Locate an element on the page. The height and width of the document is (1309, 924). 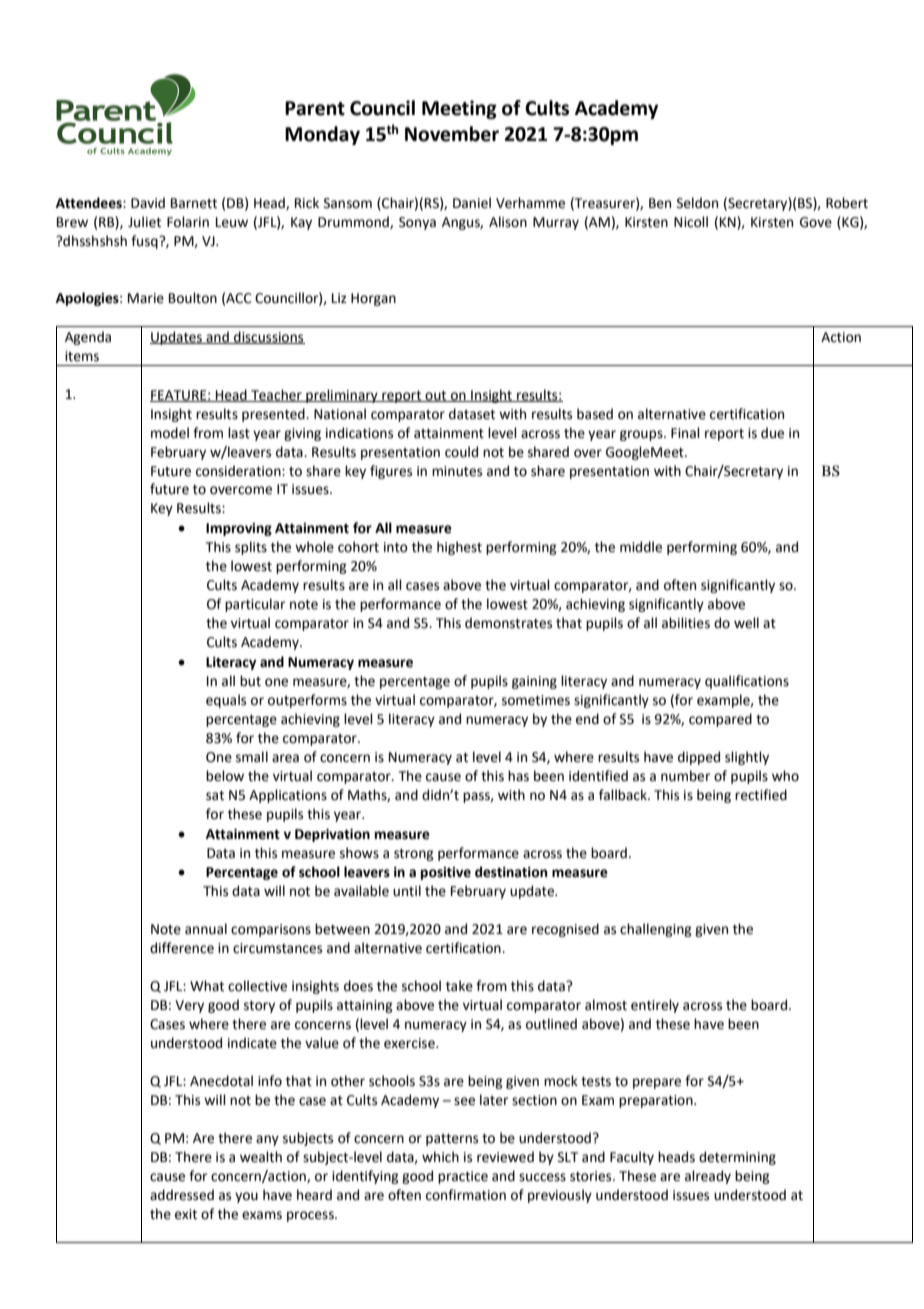
addressed is located at coordinates (182, 1195).
